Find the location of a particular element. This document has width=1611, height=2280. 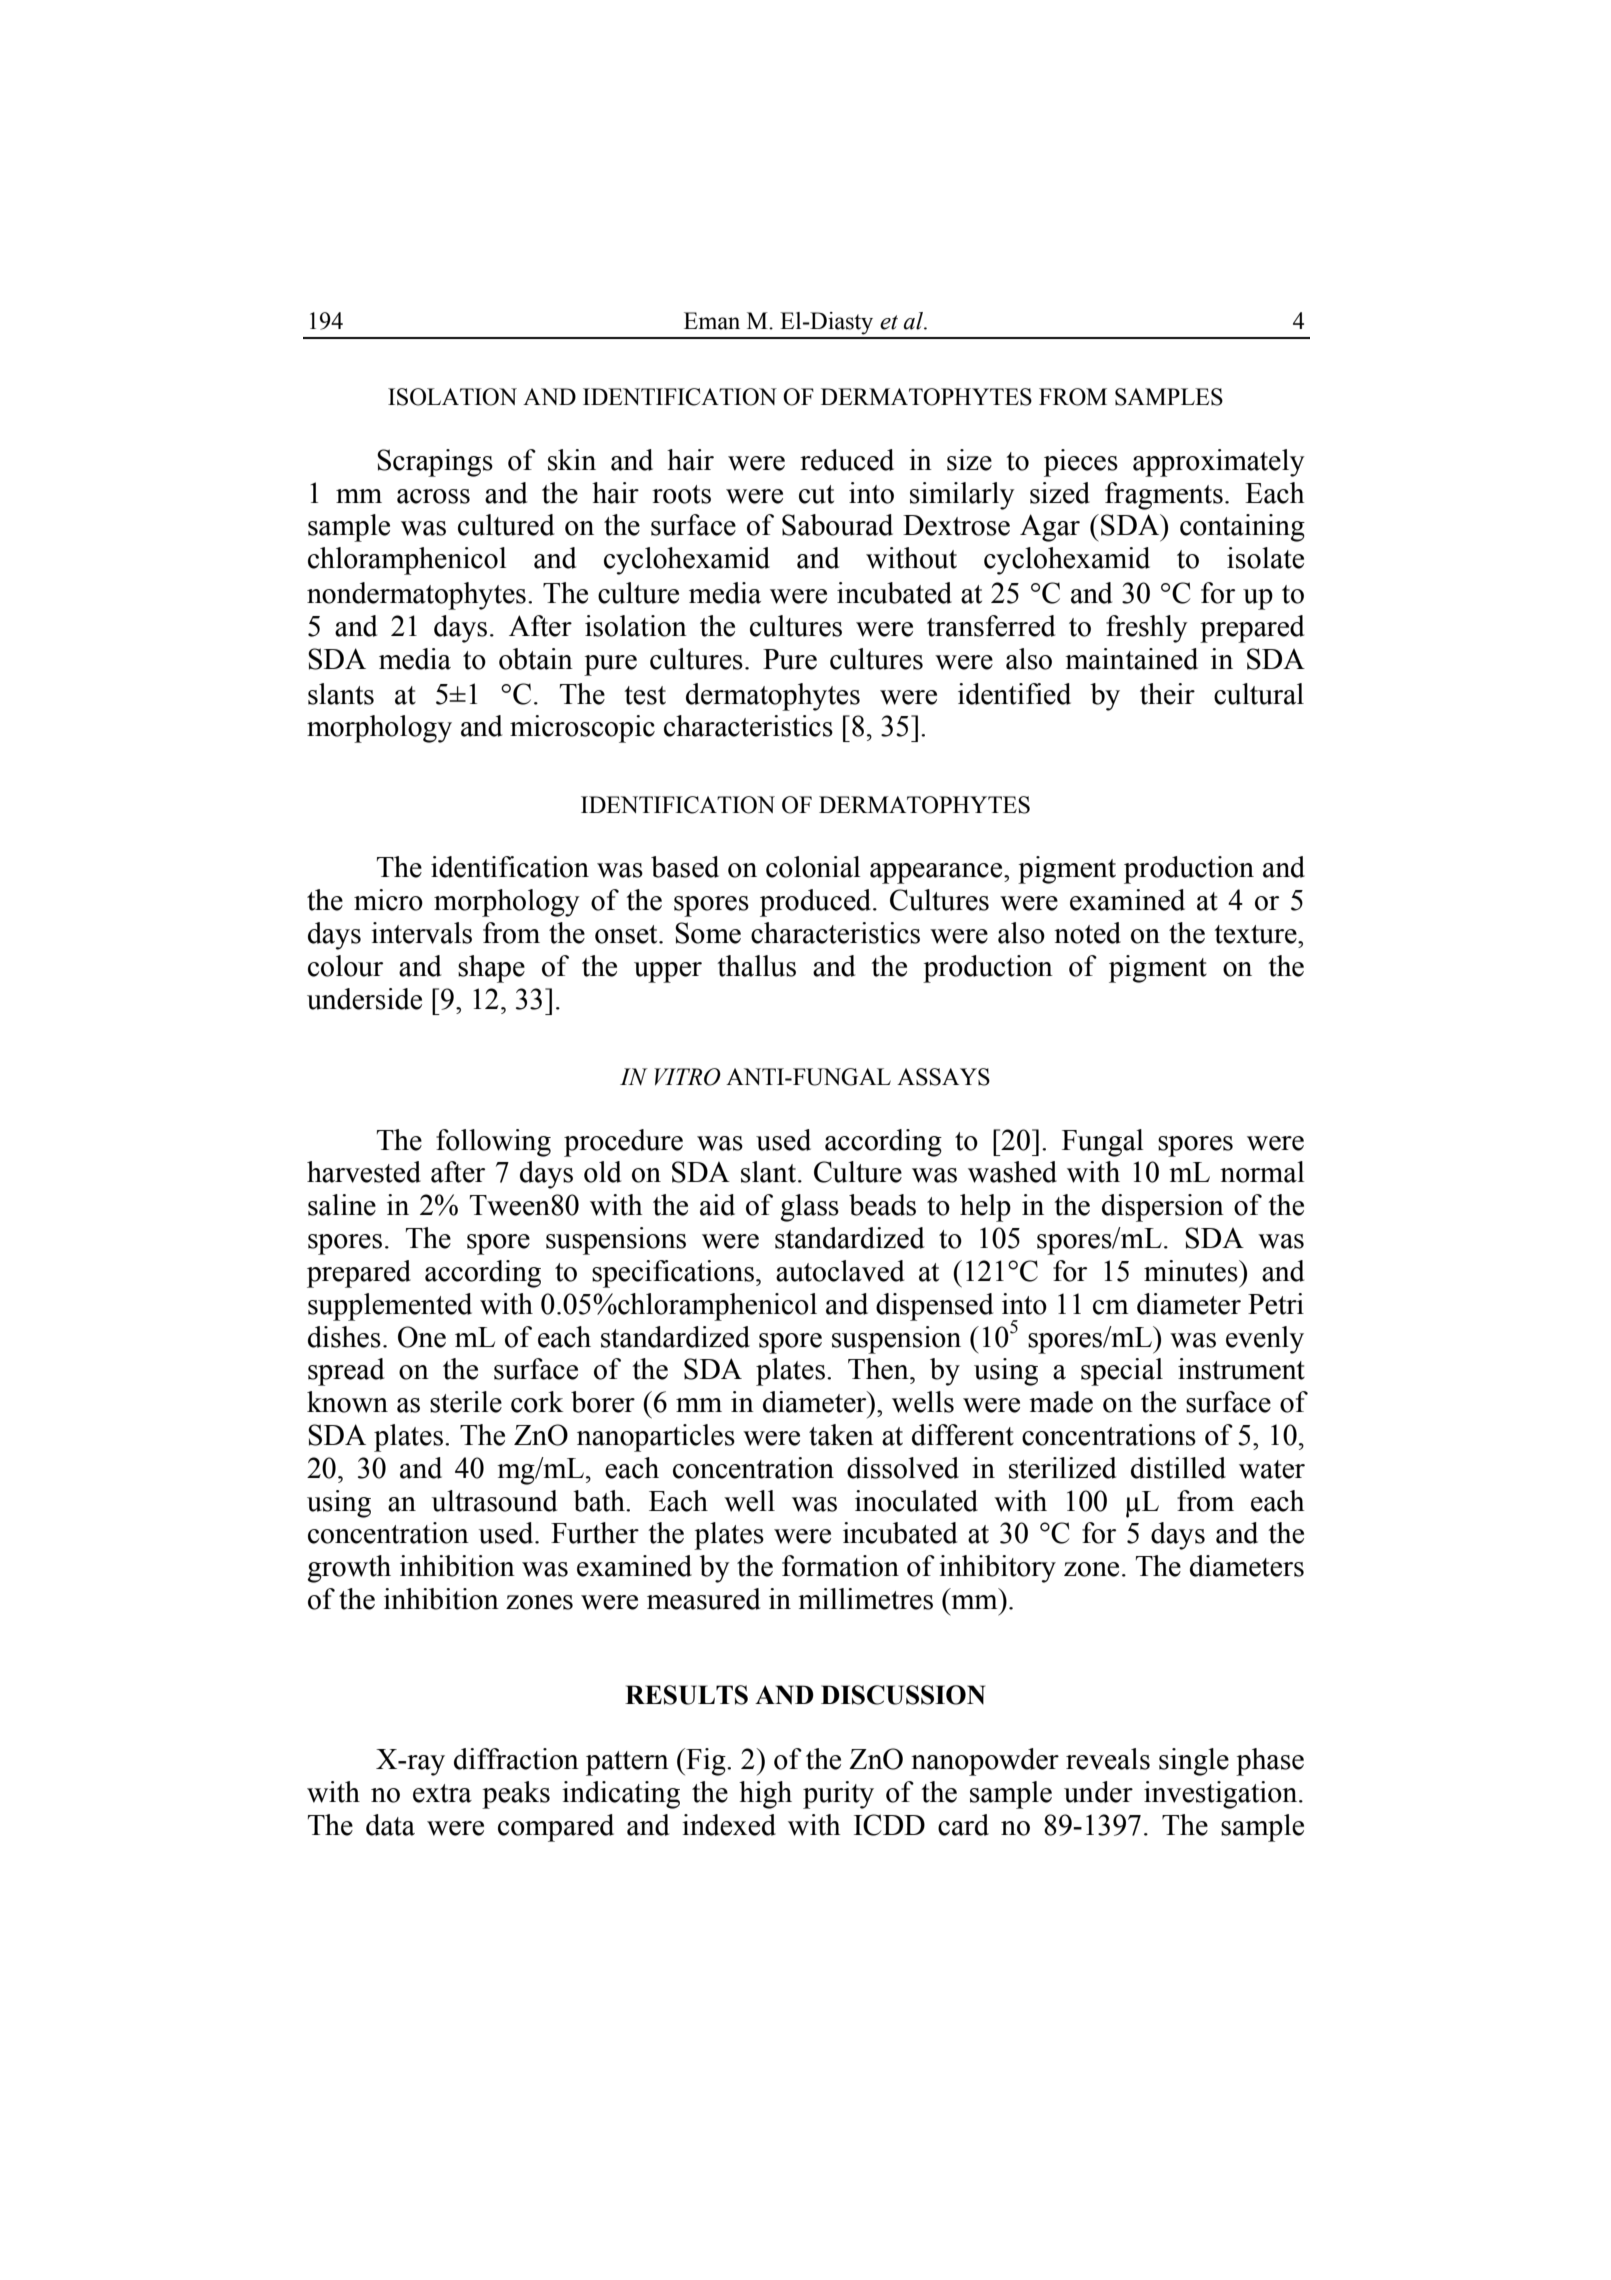

their is located at coordinates (1167, 694).
